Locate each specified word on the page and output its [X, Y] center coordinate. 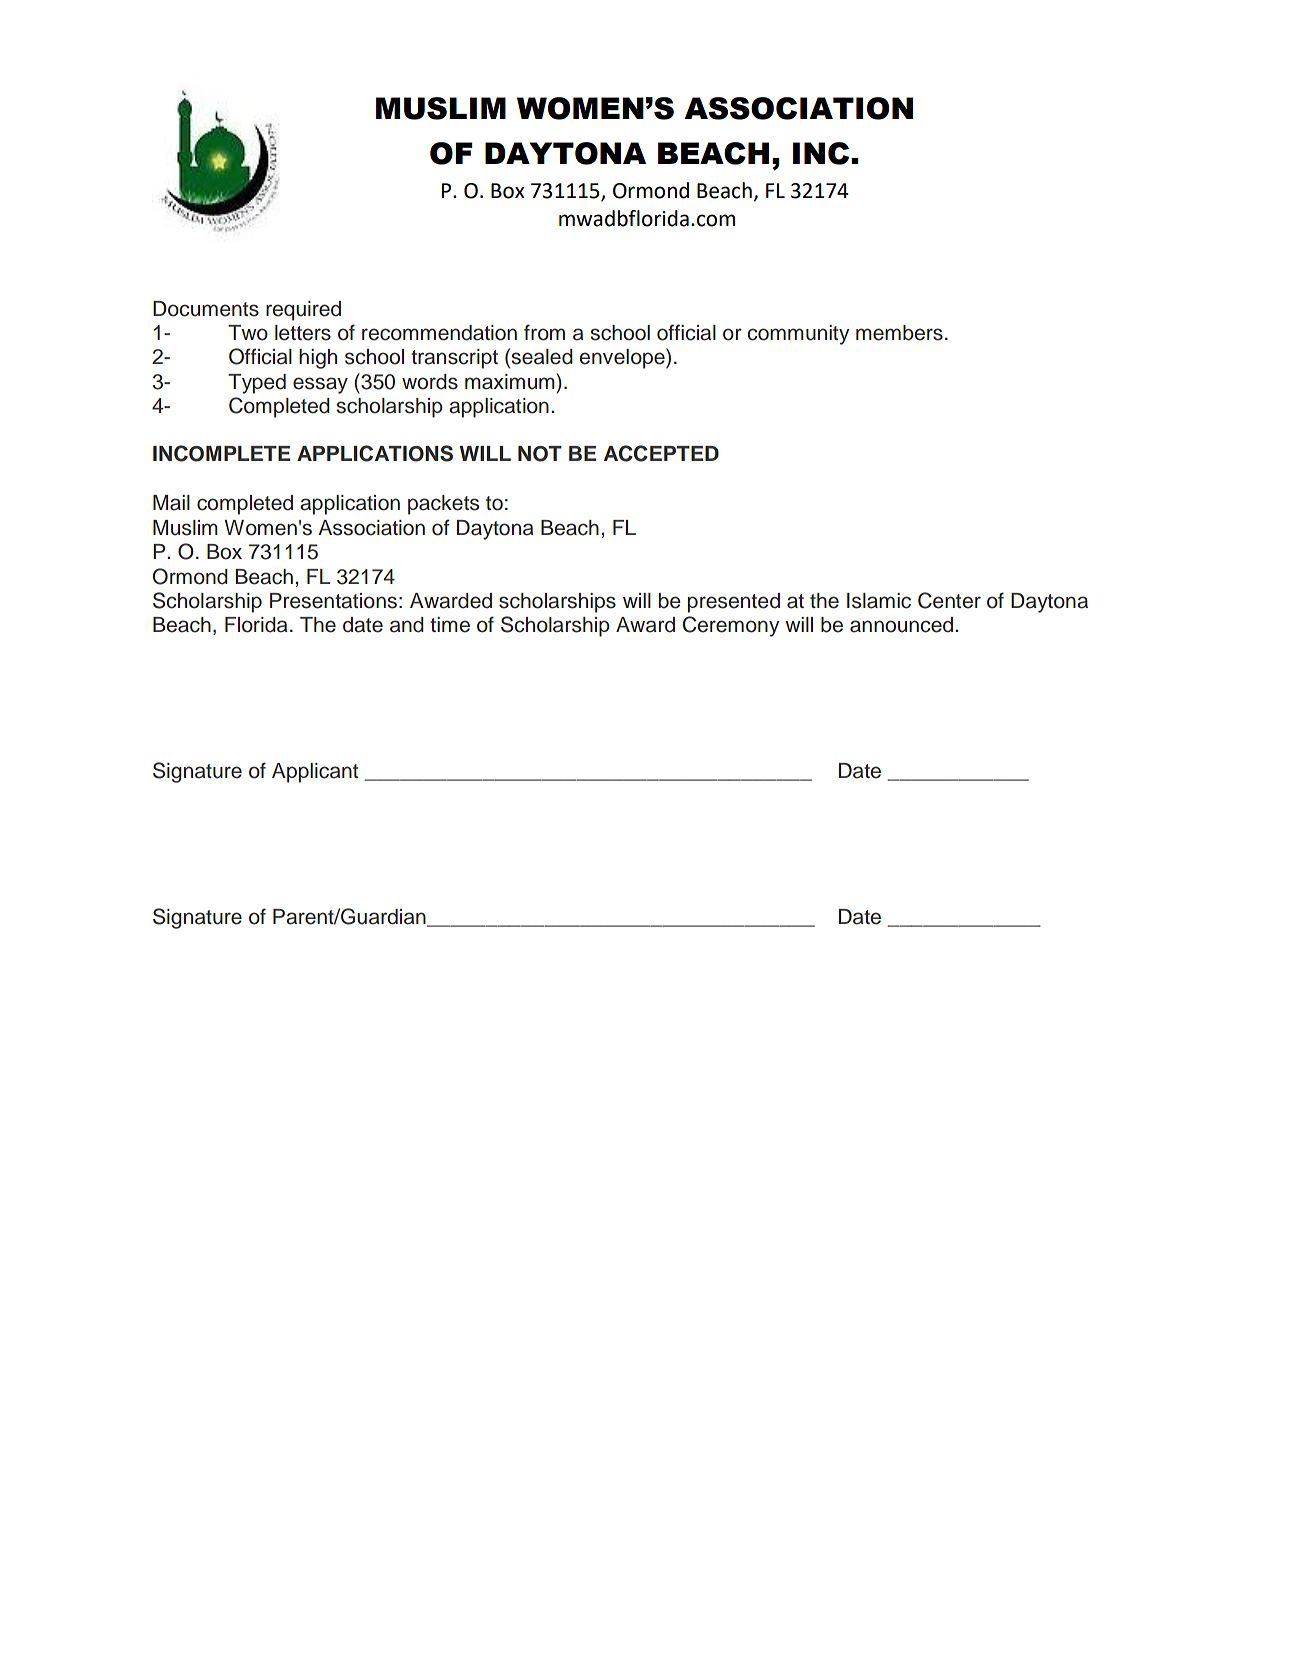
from [544, 332]
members [899, 333]
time [450, 625]
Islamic [879, 601]
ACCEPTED [661, 453]
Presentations [333, 601]
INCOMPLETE [221, 453]
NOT [540, 454]
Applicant [315, 773]
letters [303, 333]
